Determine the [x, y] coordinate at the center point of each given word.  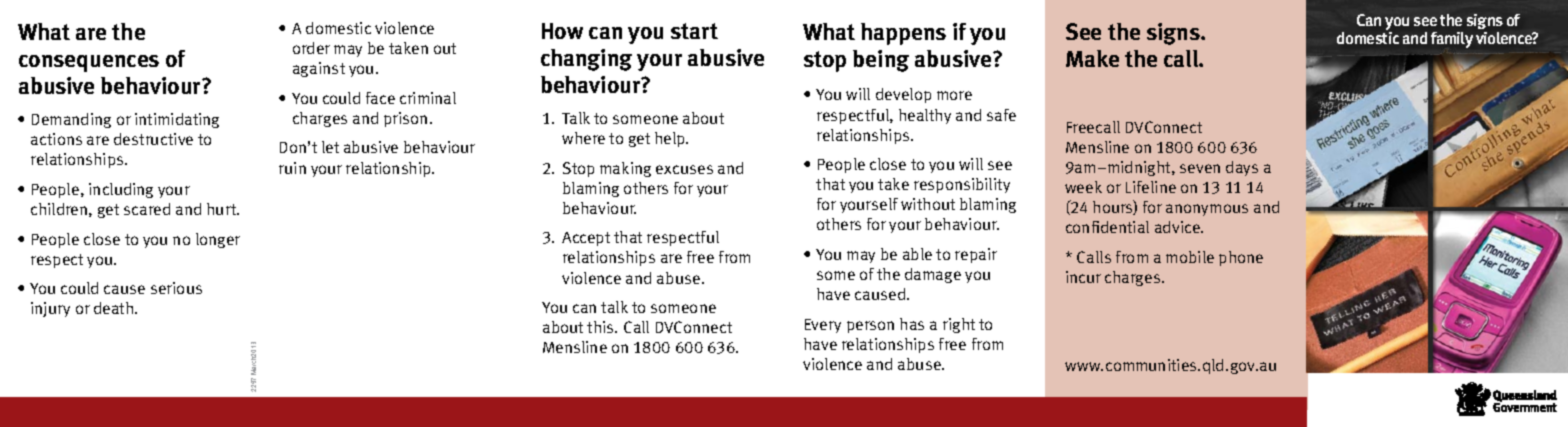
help [671, 139]
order [311, 48]
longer [218, 240]
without [928, 204]
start [694, 31]
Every [823, 326]
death [115, 308]
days [1242, 168]
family [1452, 40]
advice [1178, 227]
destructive [153, 139]
